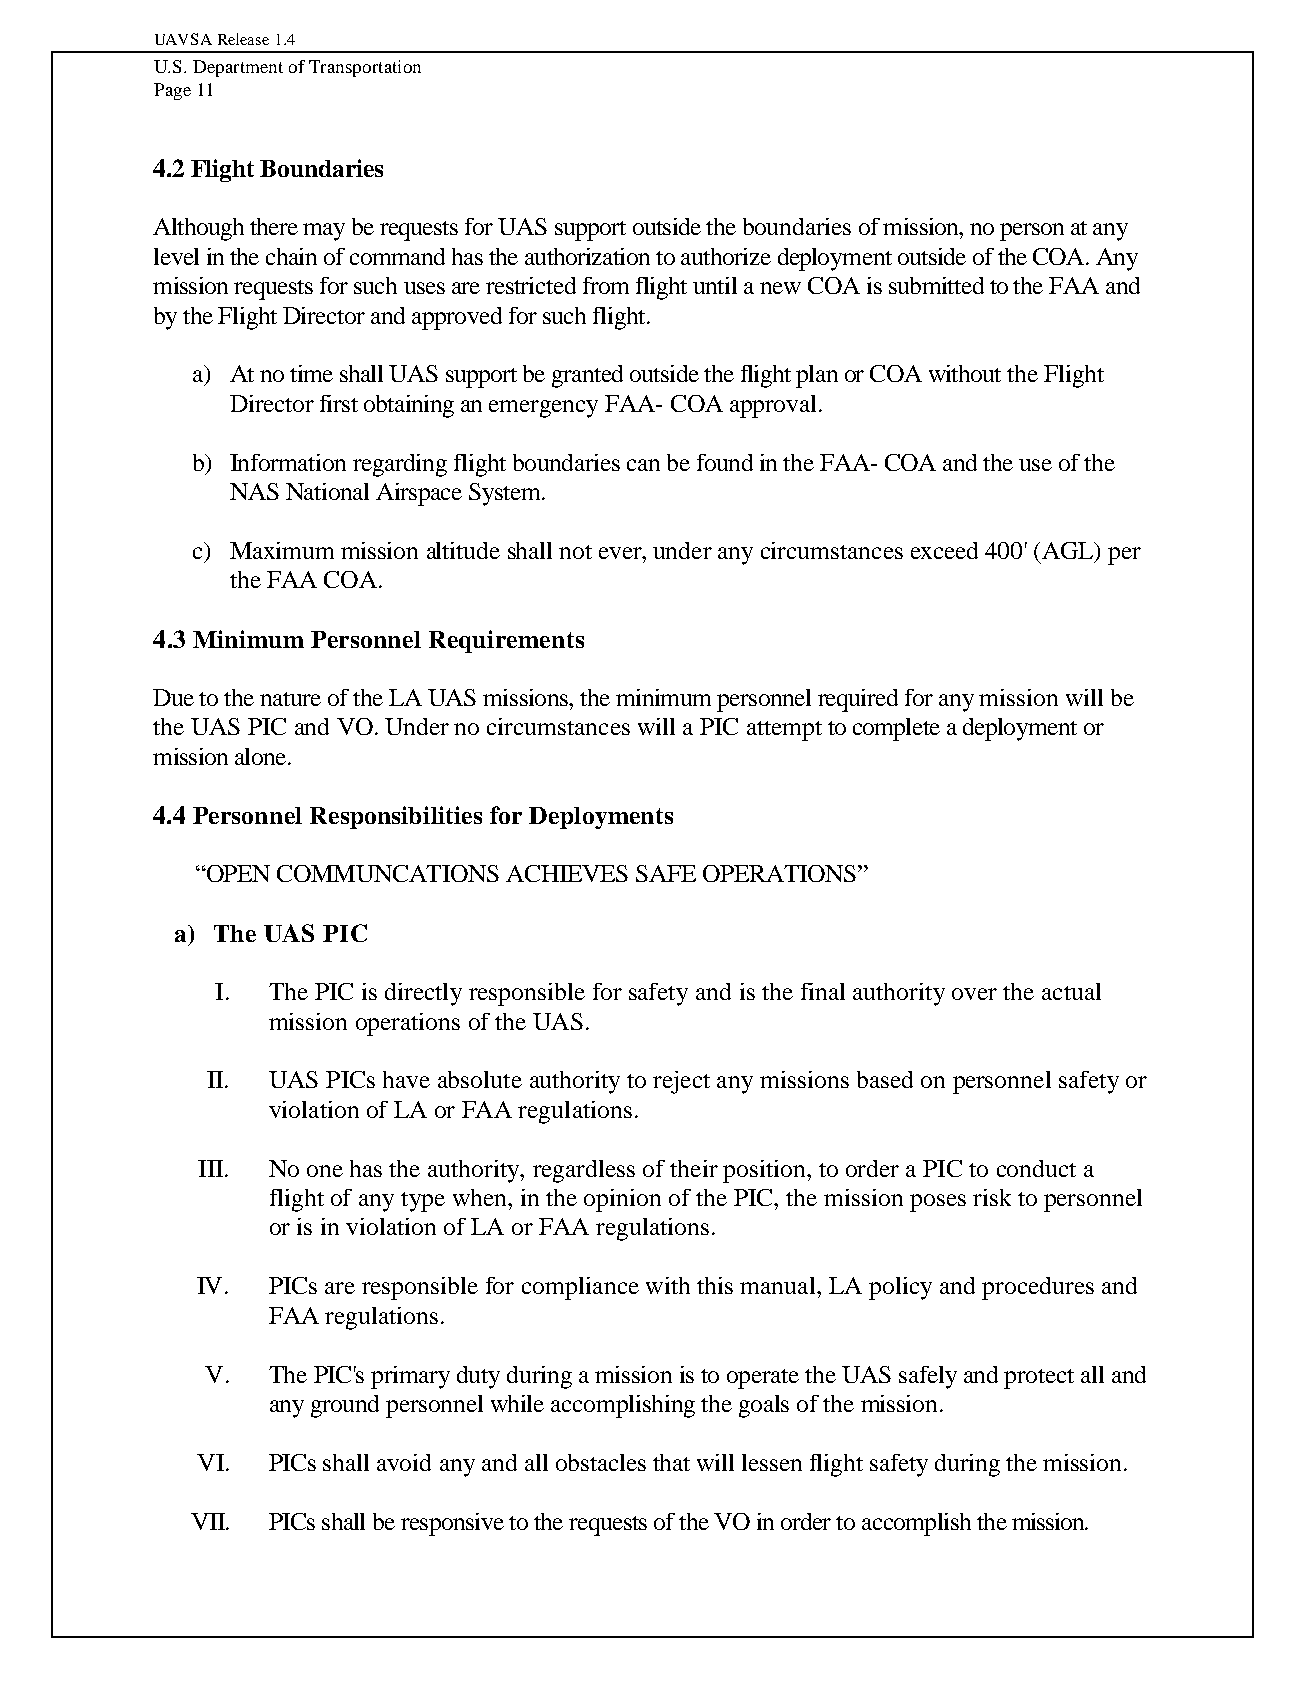 This document has height=1688, width=1304. What do you see at coordinates (896, 729) in the document?
I see `complete` at bounding box center [896, 729].
